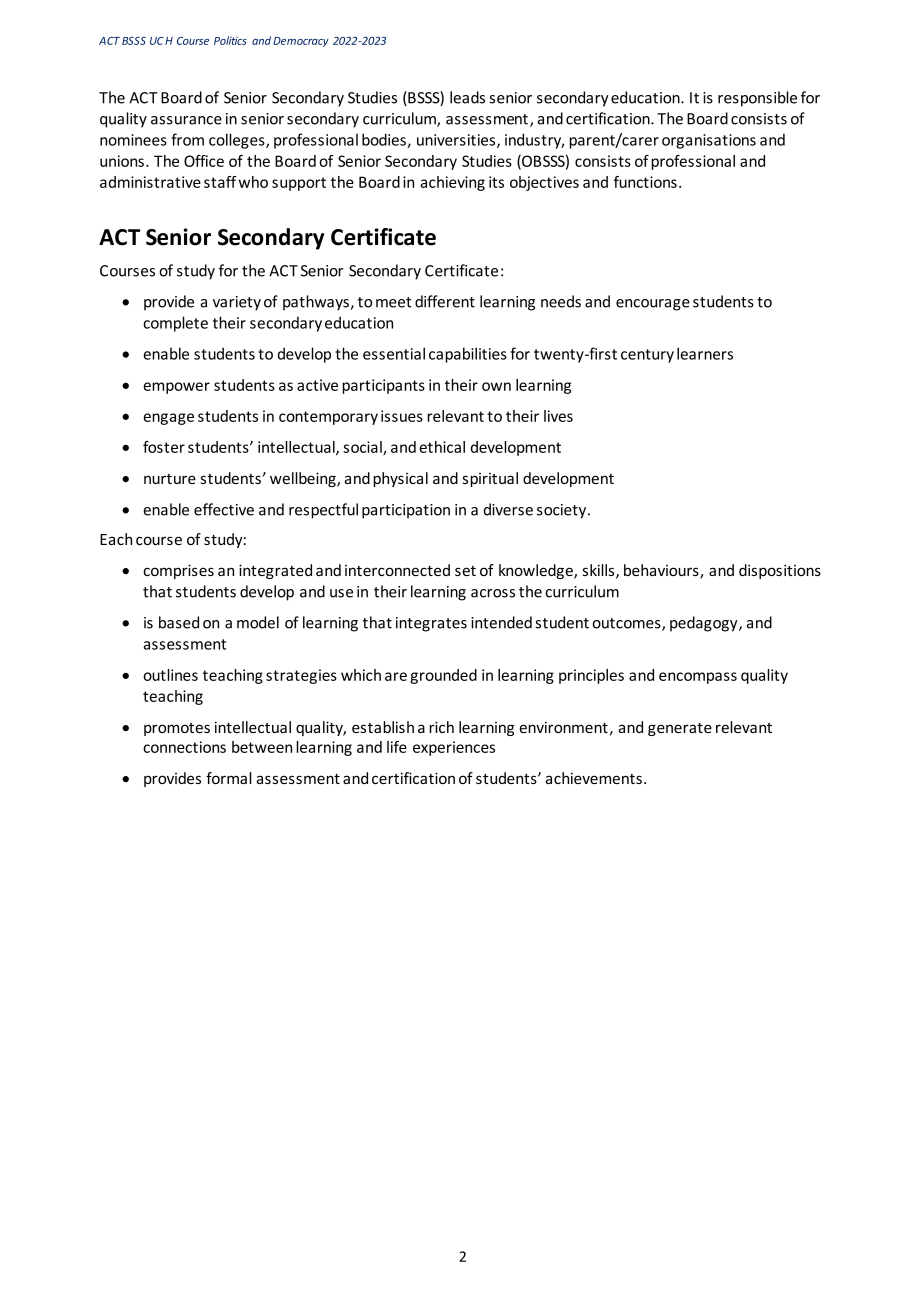  I want to click on staff, so click(220, 182).
